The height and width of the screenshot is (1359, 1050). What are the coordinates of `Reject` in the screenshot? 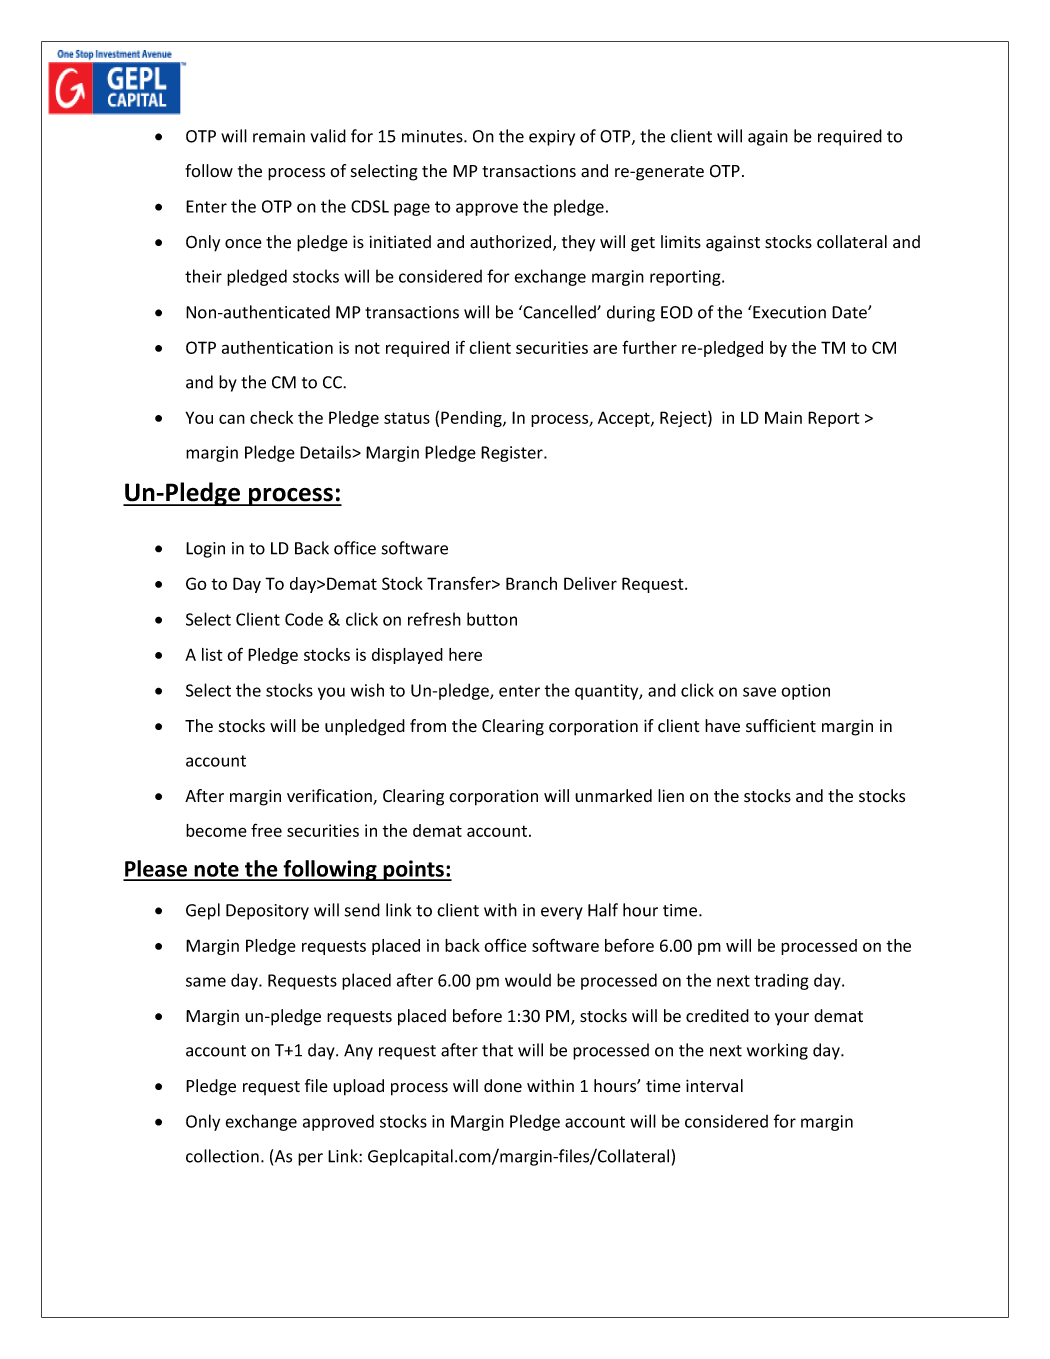 It's located at (684, 419).
